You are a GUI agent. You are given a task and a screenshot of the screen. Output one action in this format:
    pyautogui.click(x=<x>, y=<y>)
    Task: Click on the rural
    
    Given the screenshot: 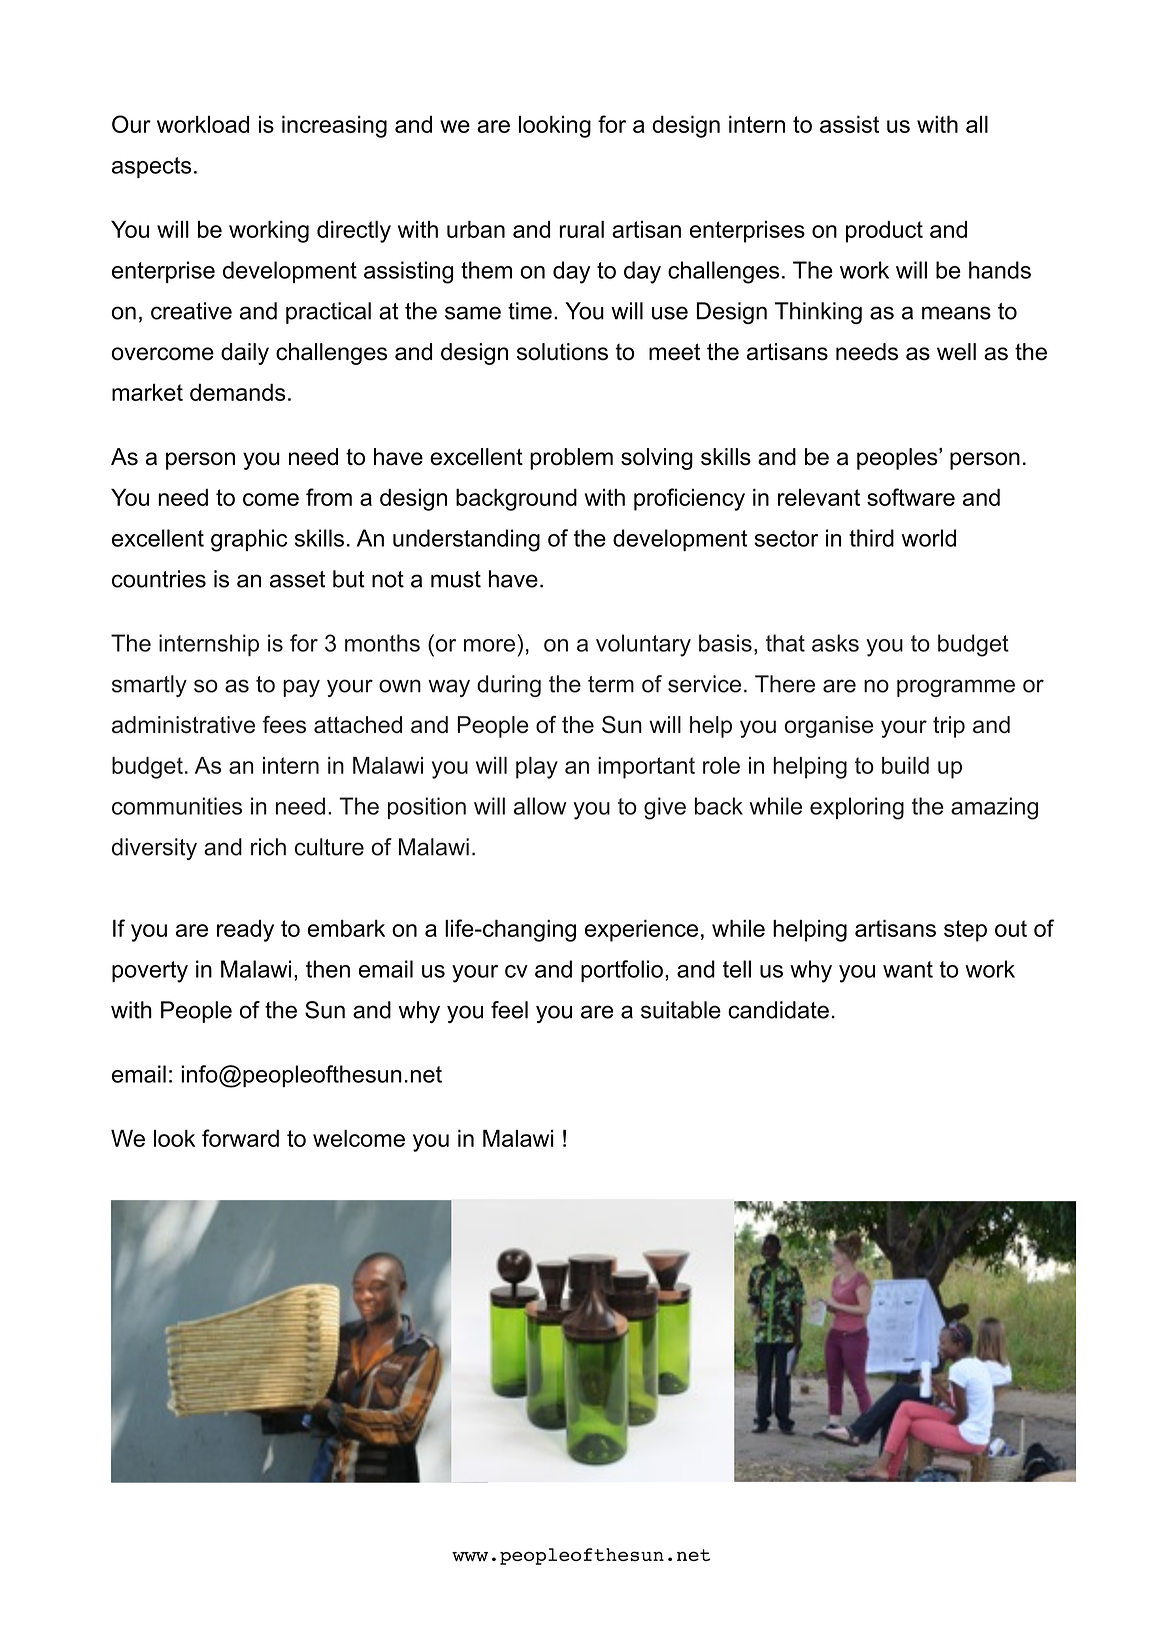 What is the action you would take?
    pyautogui.click(x=581, y=229)
